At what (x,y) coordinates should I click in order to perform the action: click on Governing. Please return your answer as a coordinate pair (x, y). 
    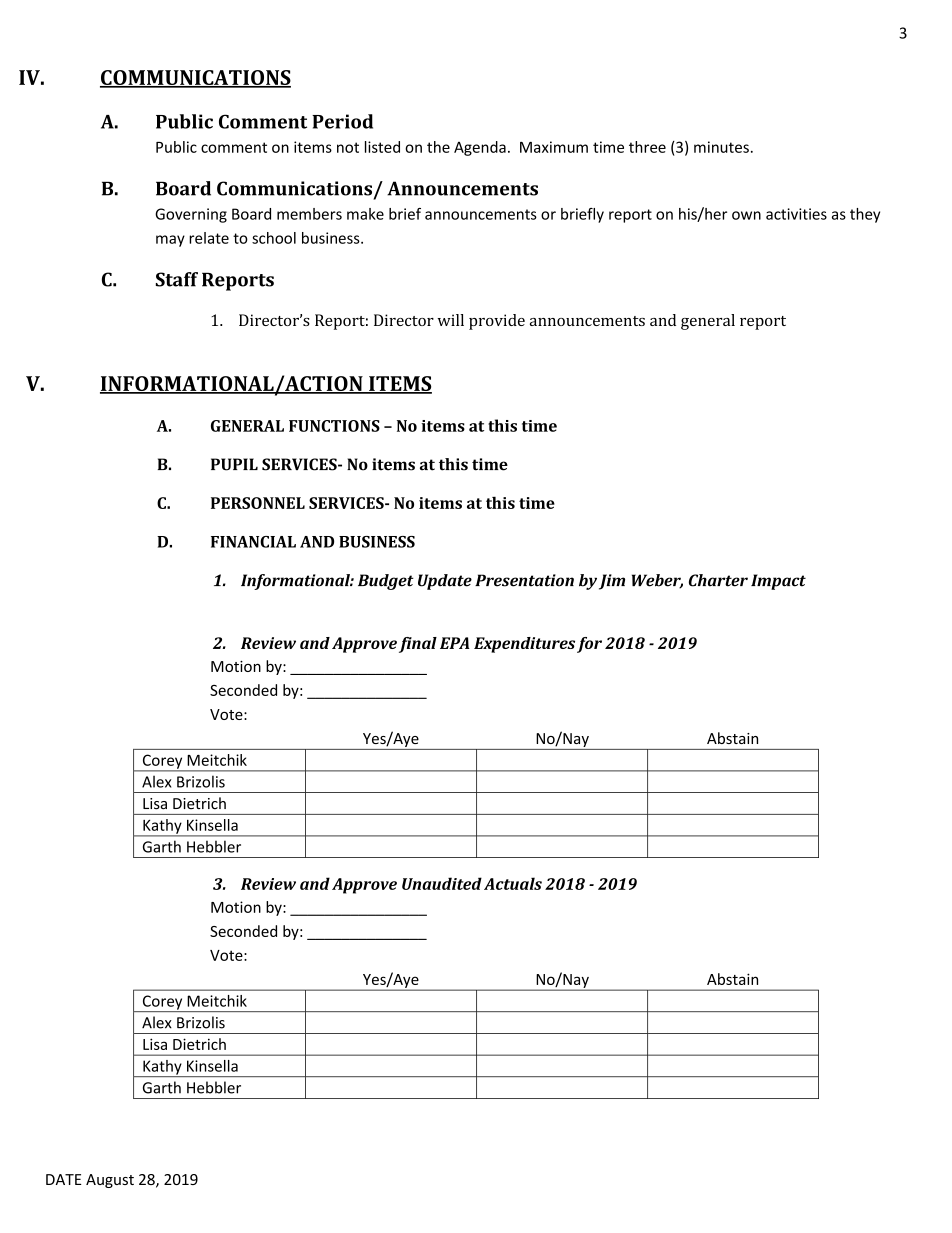
    Looking at the image, I should click on (191, 215).
